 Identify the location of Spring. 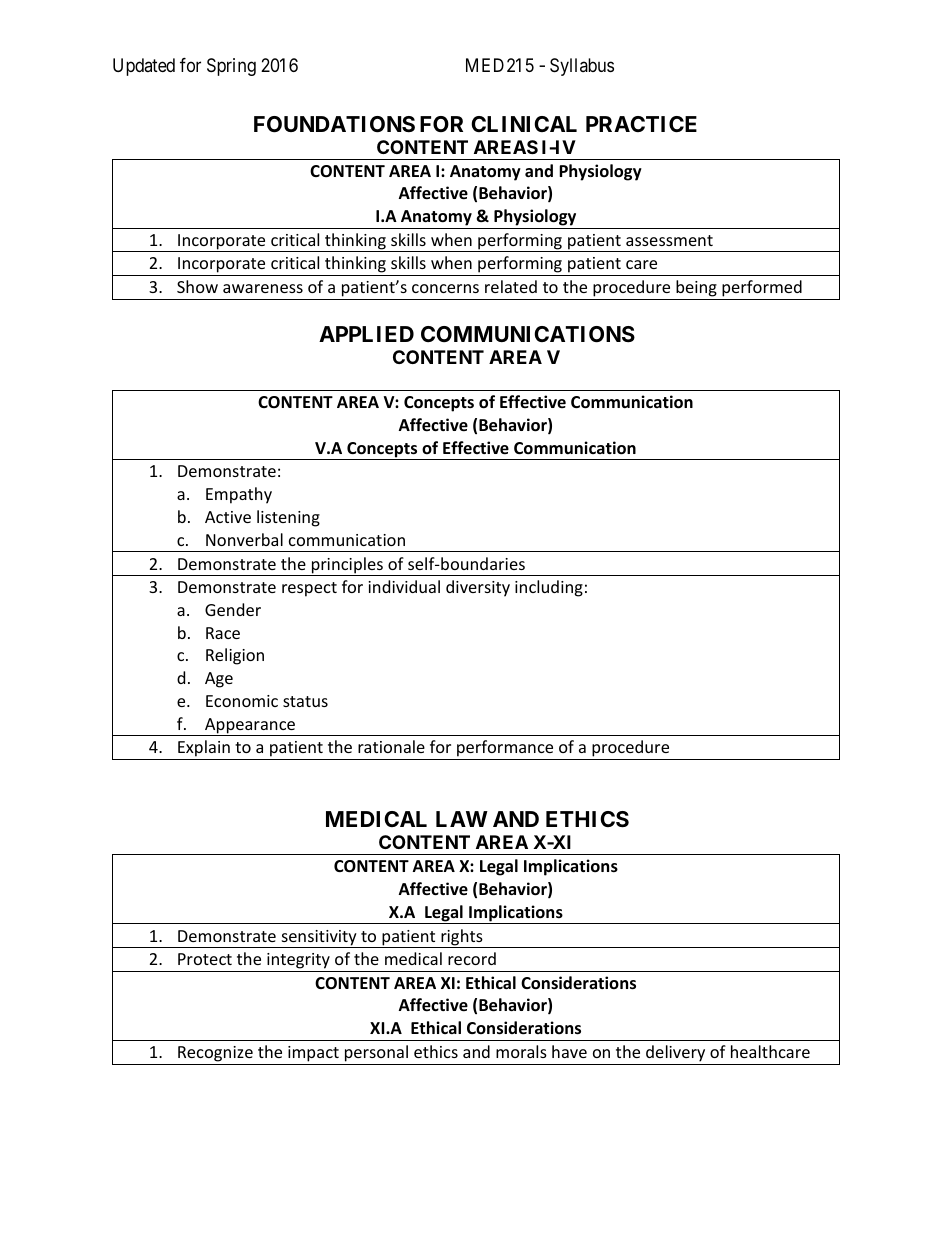
(231, 67).
